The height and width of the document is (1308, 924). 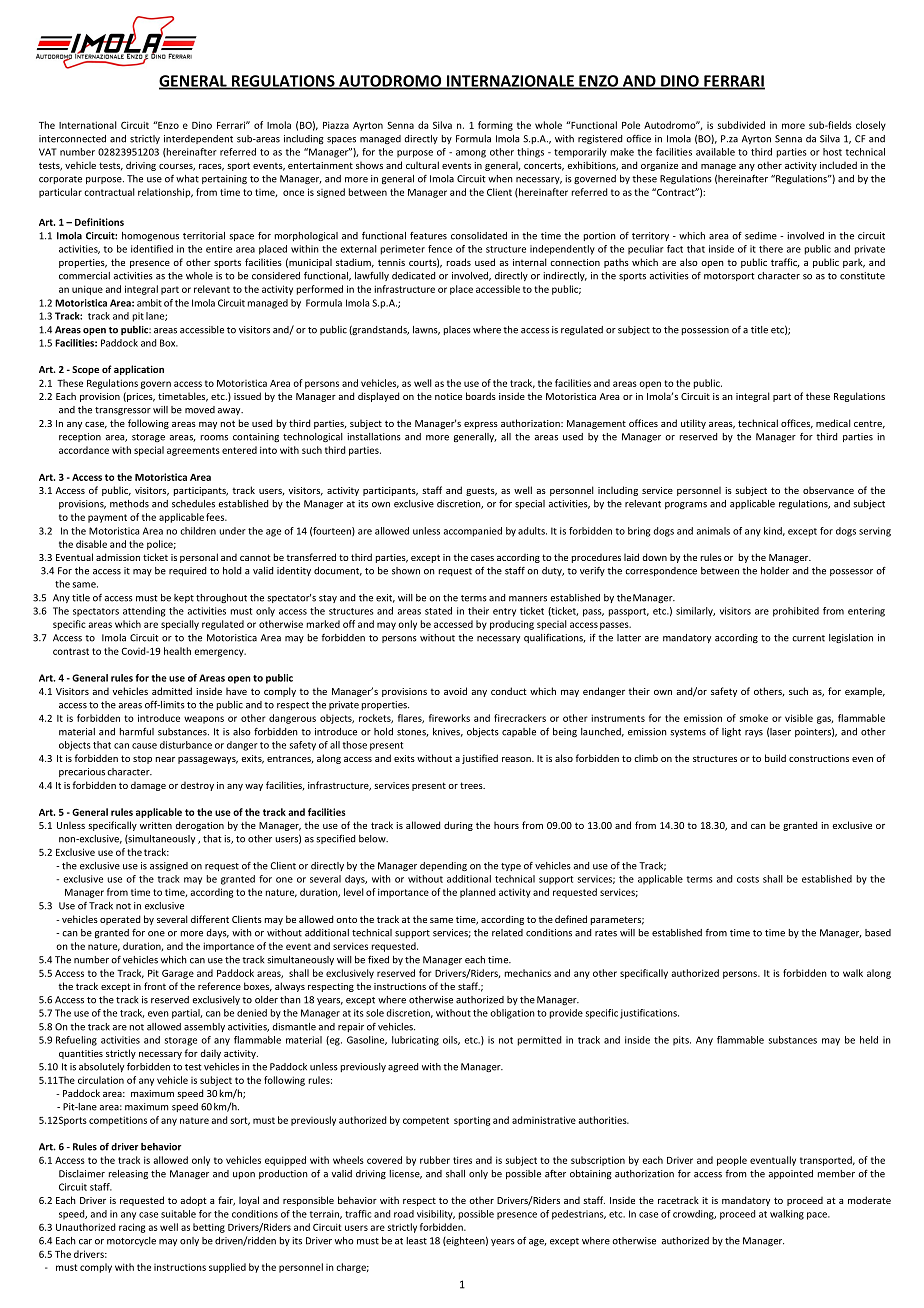 What do you see at coordinates (172, 691) in the document?
I see `admitted` at bounding box center [172, 691].
